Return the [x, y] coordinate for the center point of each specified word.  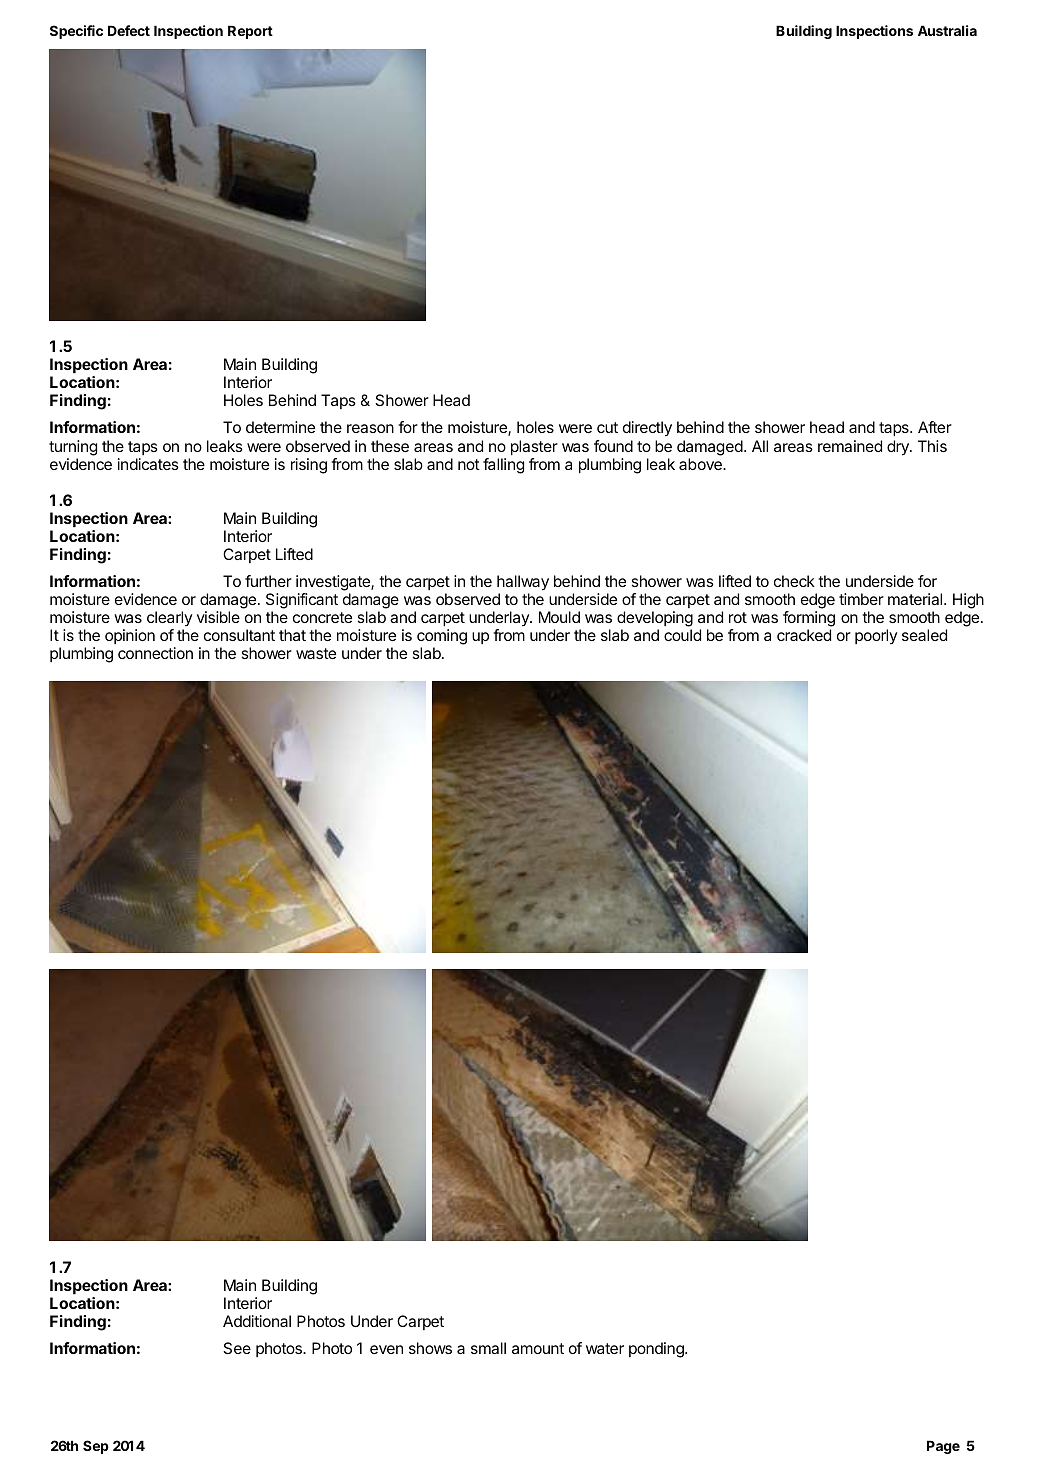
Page [943, 1447]
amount [538, 1348]
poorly [876, 636]
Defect [129, 30]
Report [250, 32]
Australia [947, 30]
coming [442, 638]
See [237, 1348]
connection [155, 653]
